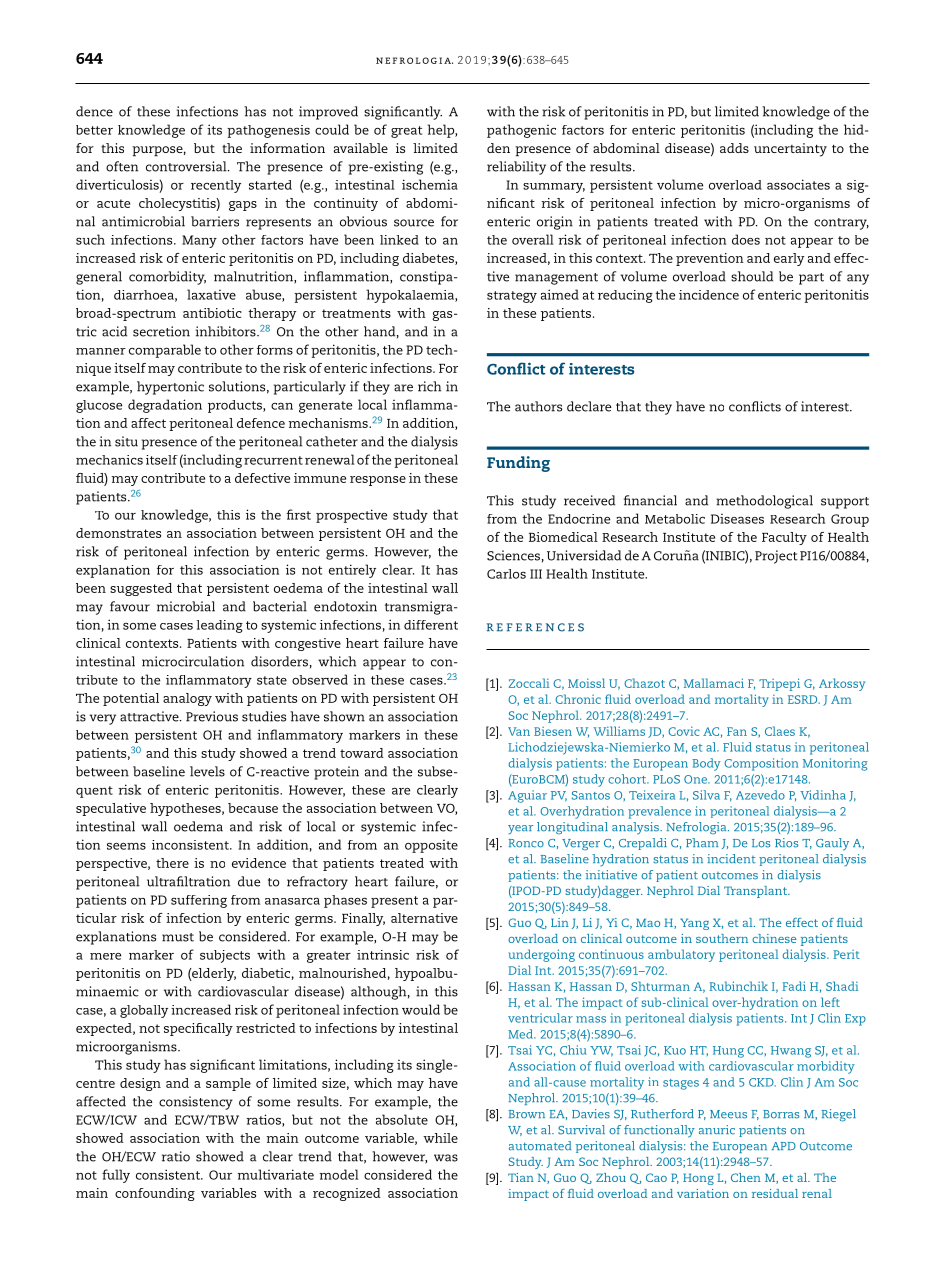  What do you see at coordinates (752, 276) in the document?
I see `should` at bounding box center [752, 276].
